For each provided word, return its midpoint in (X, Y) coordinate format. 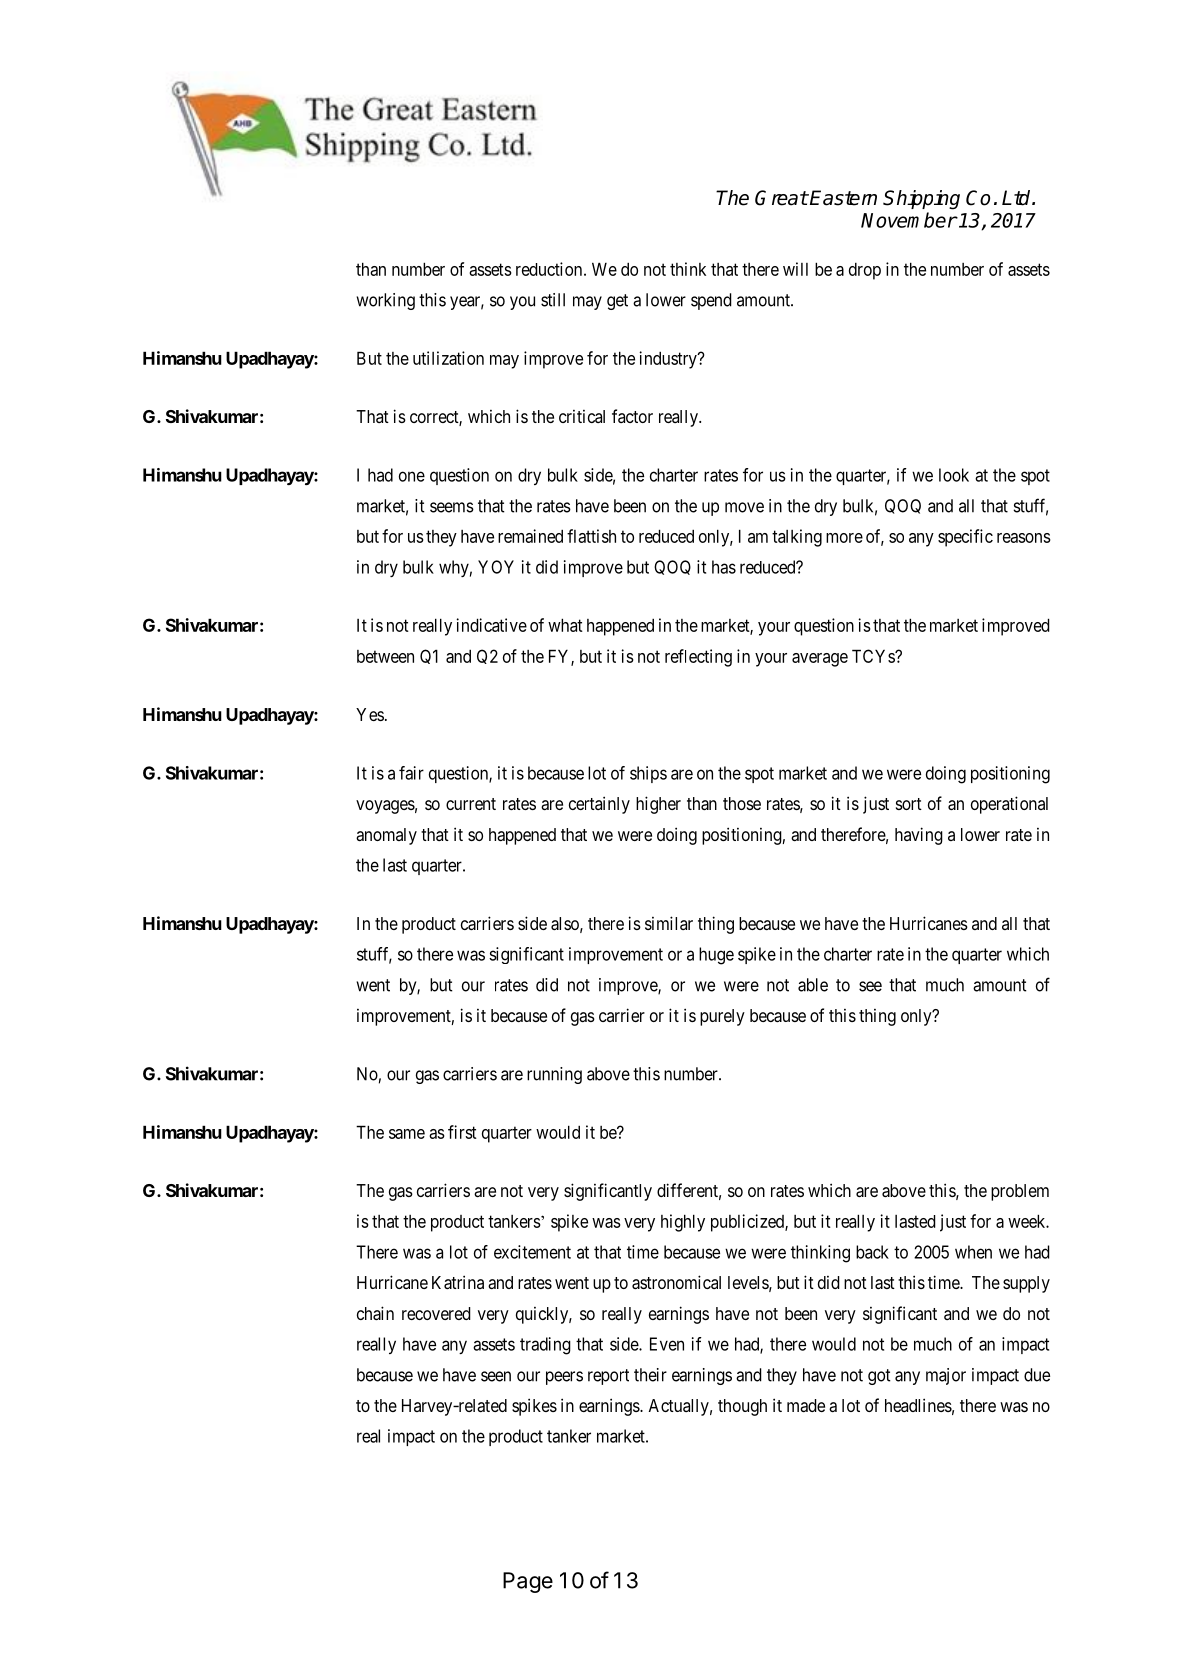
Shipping (921, 200)
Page (528, 1582)
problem (1020, 1192)
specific (965, 538)
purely (722, 1017)
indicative (491, 625)
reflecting (698, 658)
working (385, 301)
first (462, 1132)
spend (711, 301)
